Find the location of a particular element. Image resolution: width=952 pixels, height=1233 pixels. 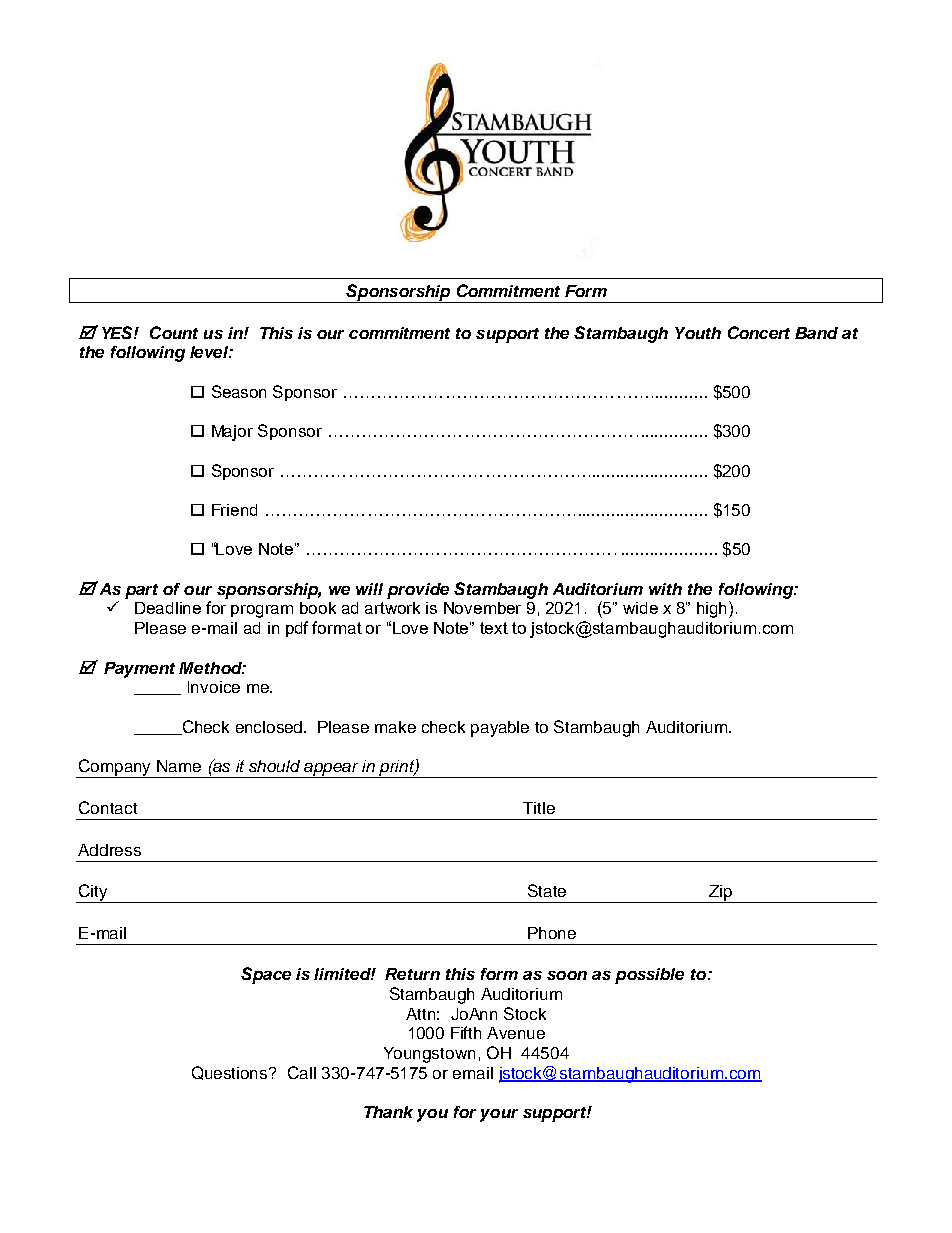

Friend is located at coordinates (234, 510).
